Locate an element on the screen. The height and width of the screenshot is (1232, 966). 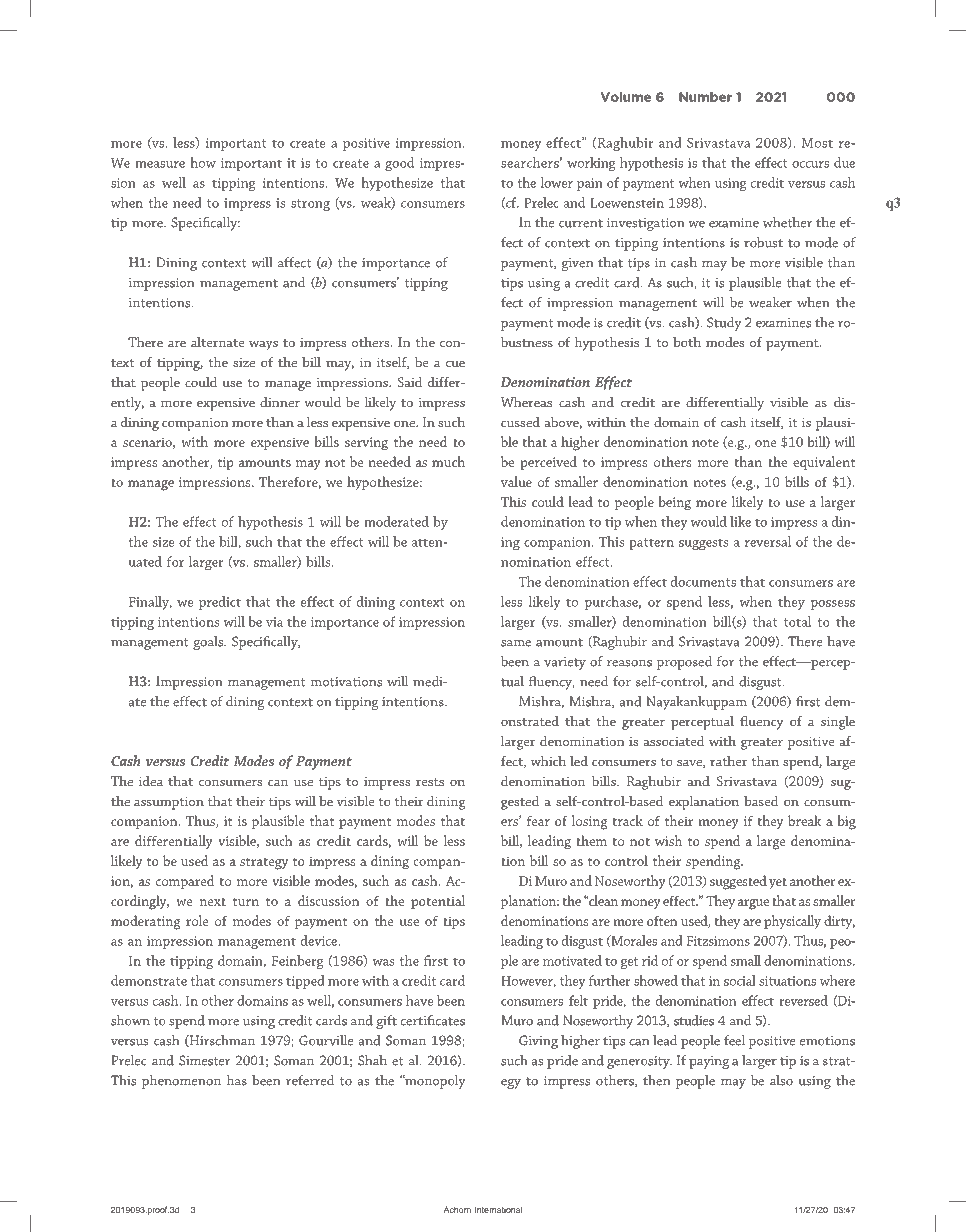
good is located at coordinates (399, 164).
